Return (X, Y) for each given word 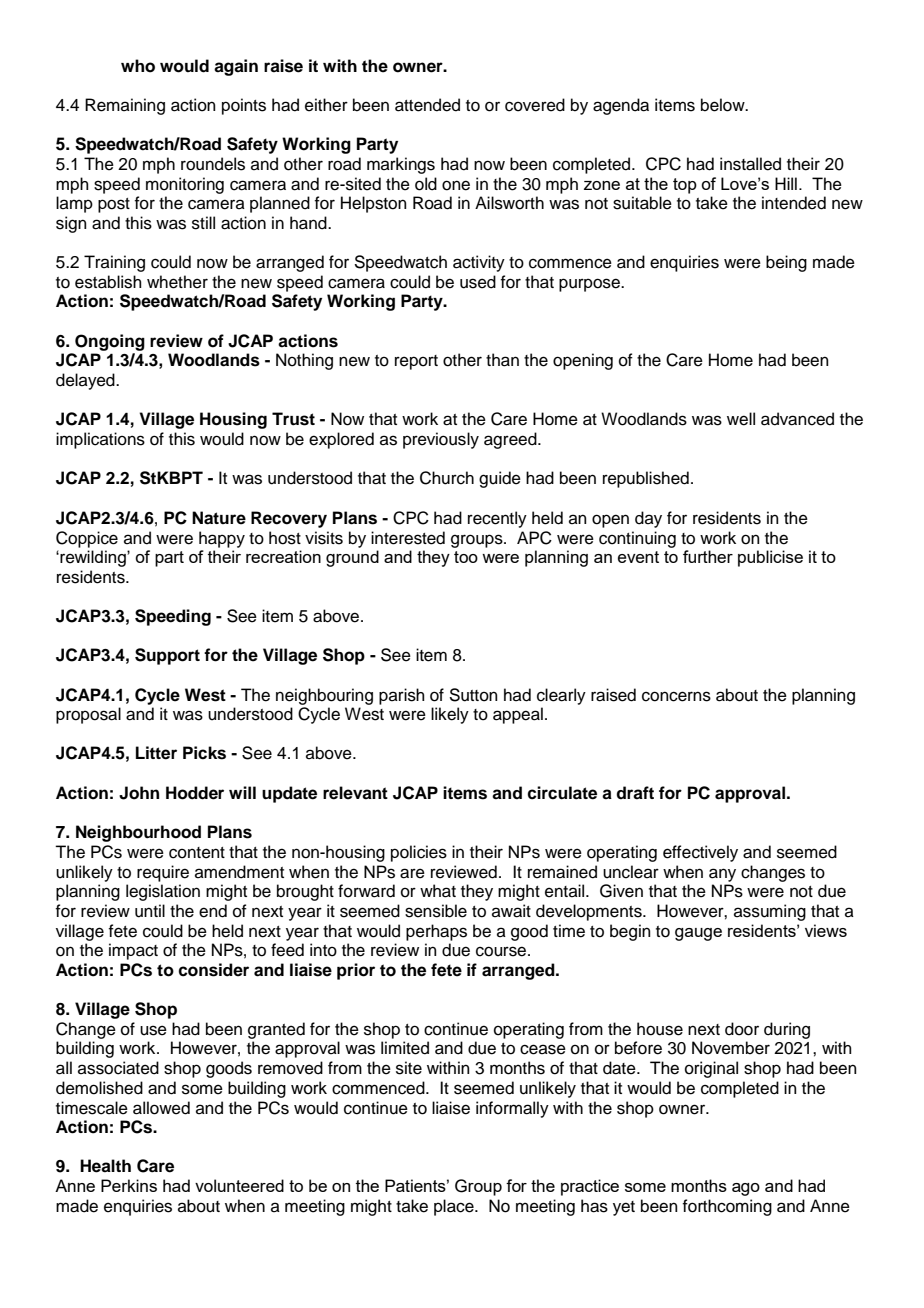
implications (100, 440)
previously (441, 440)
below (724, 105)
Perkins (129, 1185)
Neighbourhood (138, 833)
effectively (700, 853)
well (741, 419)
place (455, 1207)
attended (427, 105)
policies (419, 853)
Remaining (125, 106)
